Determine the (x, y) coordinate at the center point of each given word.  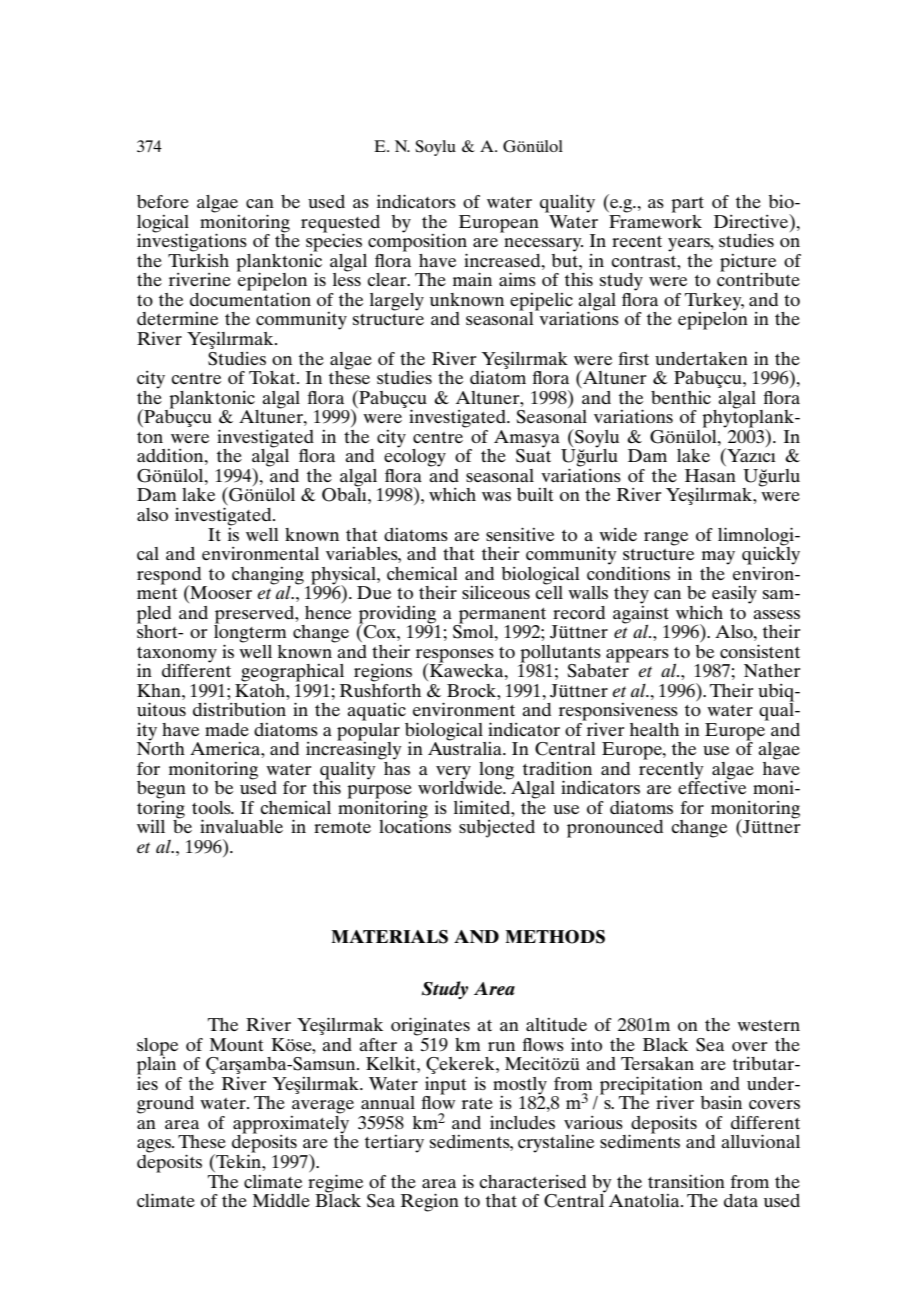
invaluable (241, 826)
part (687, 205)
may (718, 558)
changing (268, 576)
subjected (497, 829)
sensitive (520, 534)
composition (417, 243)
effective (712, 786)
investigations (192, 242)
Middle (281, 1200)
